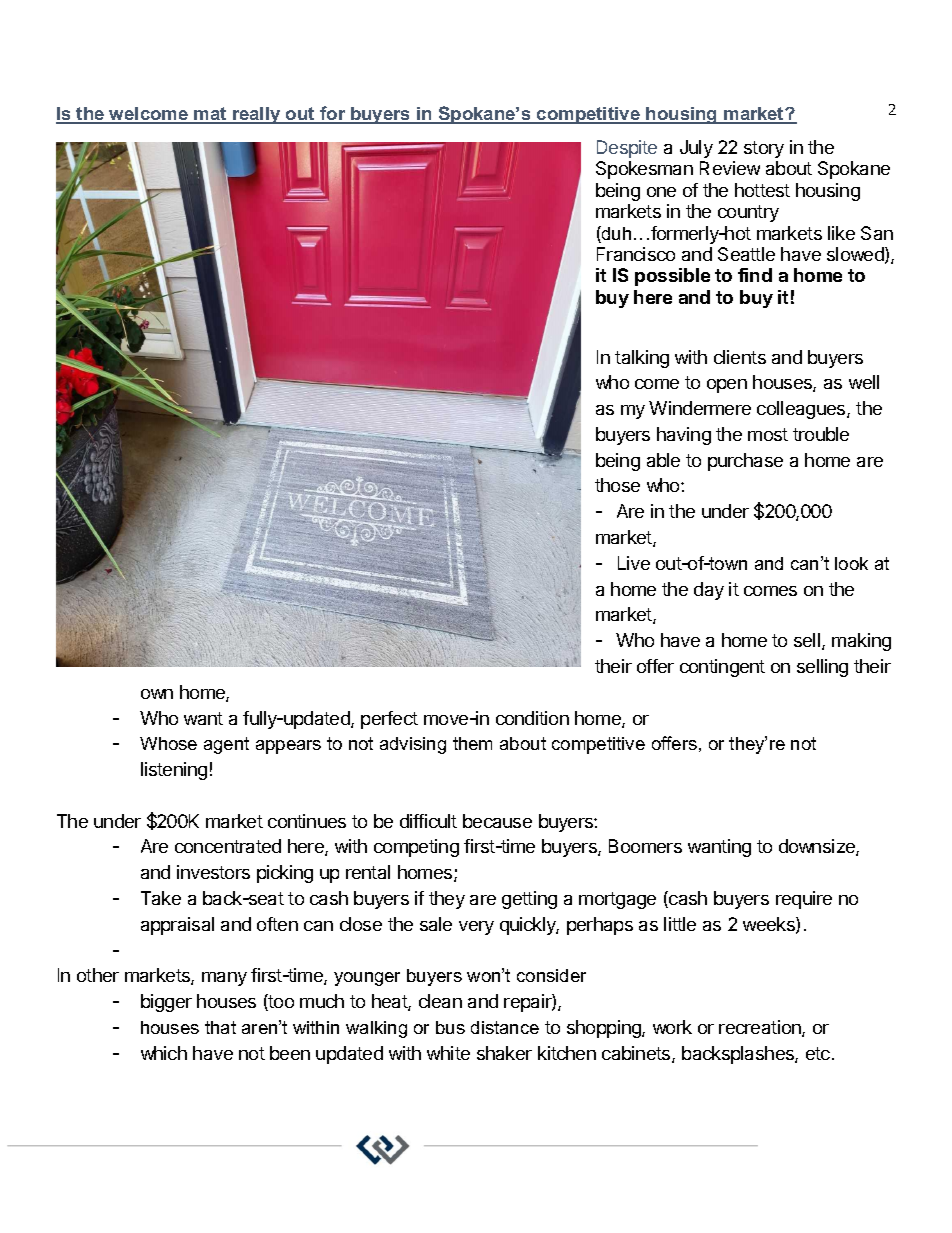  What do you see at coordinates (627, 149) in the document?
I see `Despite` at bounding box center [627, 149].
